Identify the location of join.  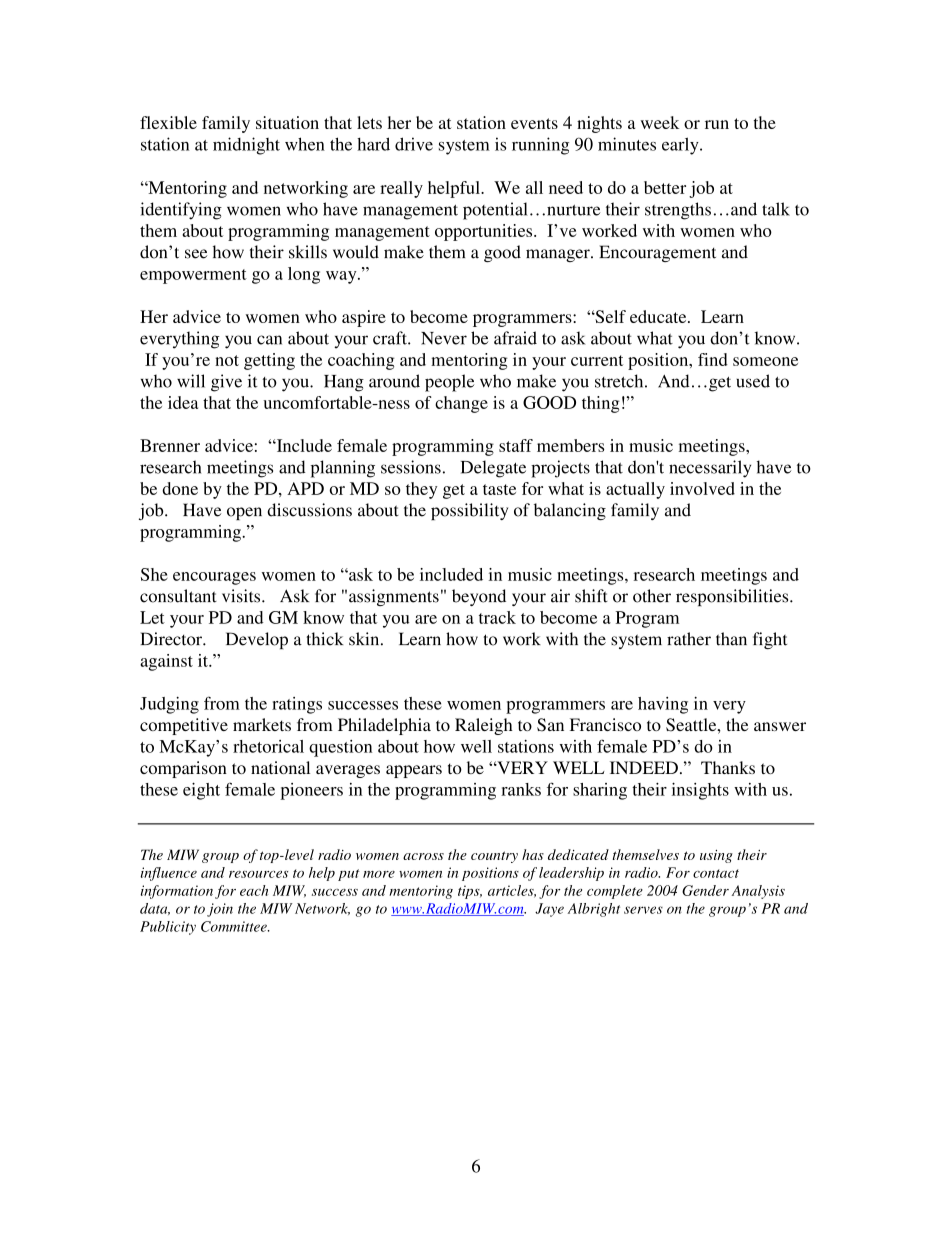
(220, 910).
